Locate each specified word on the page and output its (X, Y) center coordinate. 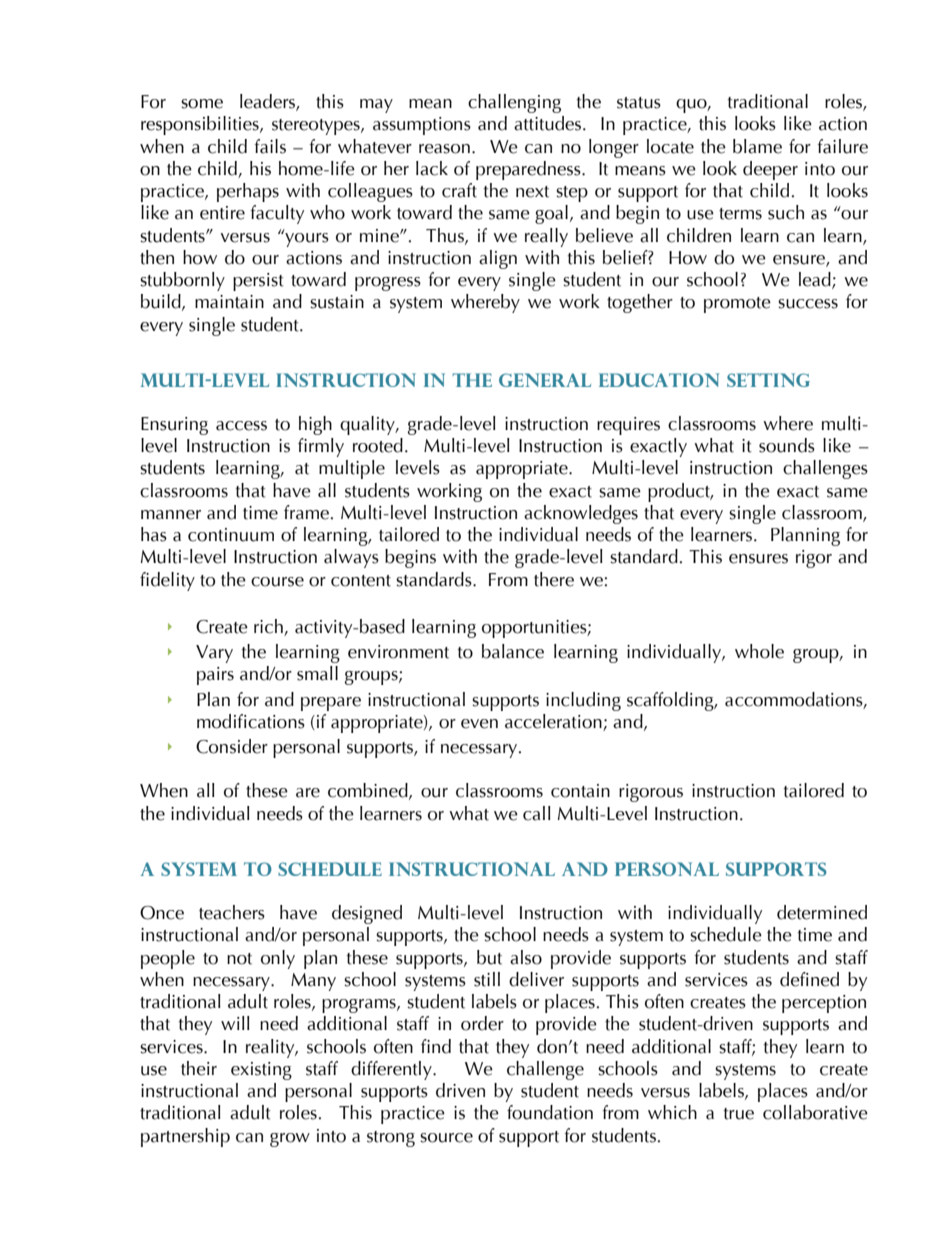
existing (261, 1071)
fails (270, 146)
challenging (514, 103)
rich (268, 626)
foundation (550, 1112)
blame (757, 146)
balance (513, 651)
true (739, 1114)
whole (759, 651)
